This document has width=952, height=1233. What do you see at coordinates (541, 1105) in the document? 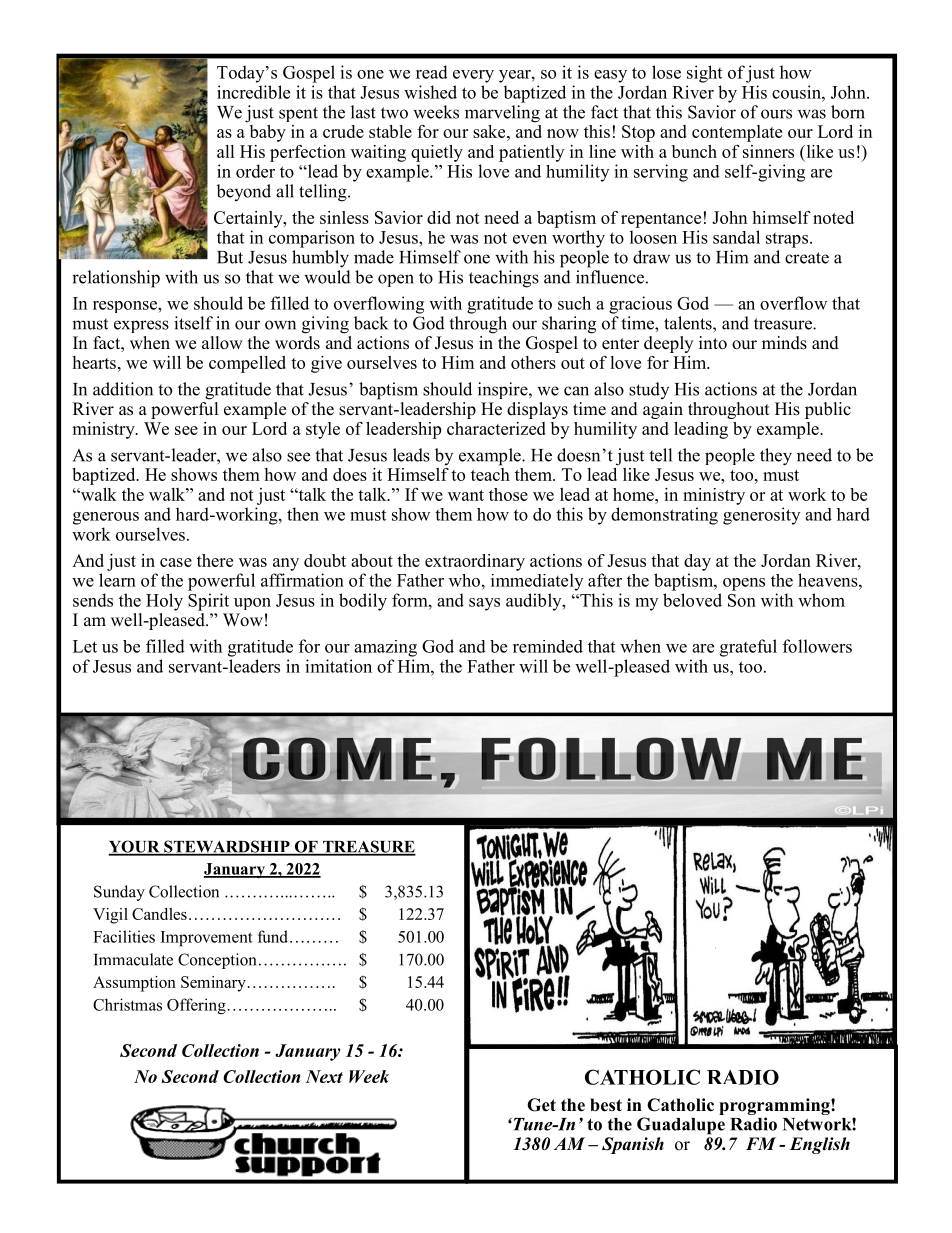
I see `Get` at bounding box center [541, 1105].
